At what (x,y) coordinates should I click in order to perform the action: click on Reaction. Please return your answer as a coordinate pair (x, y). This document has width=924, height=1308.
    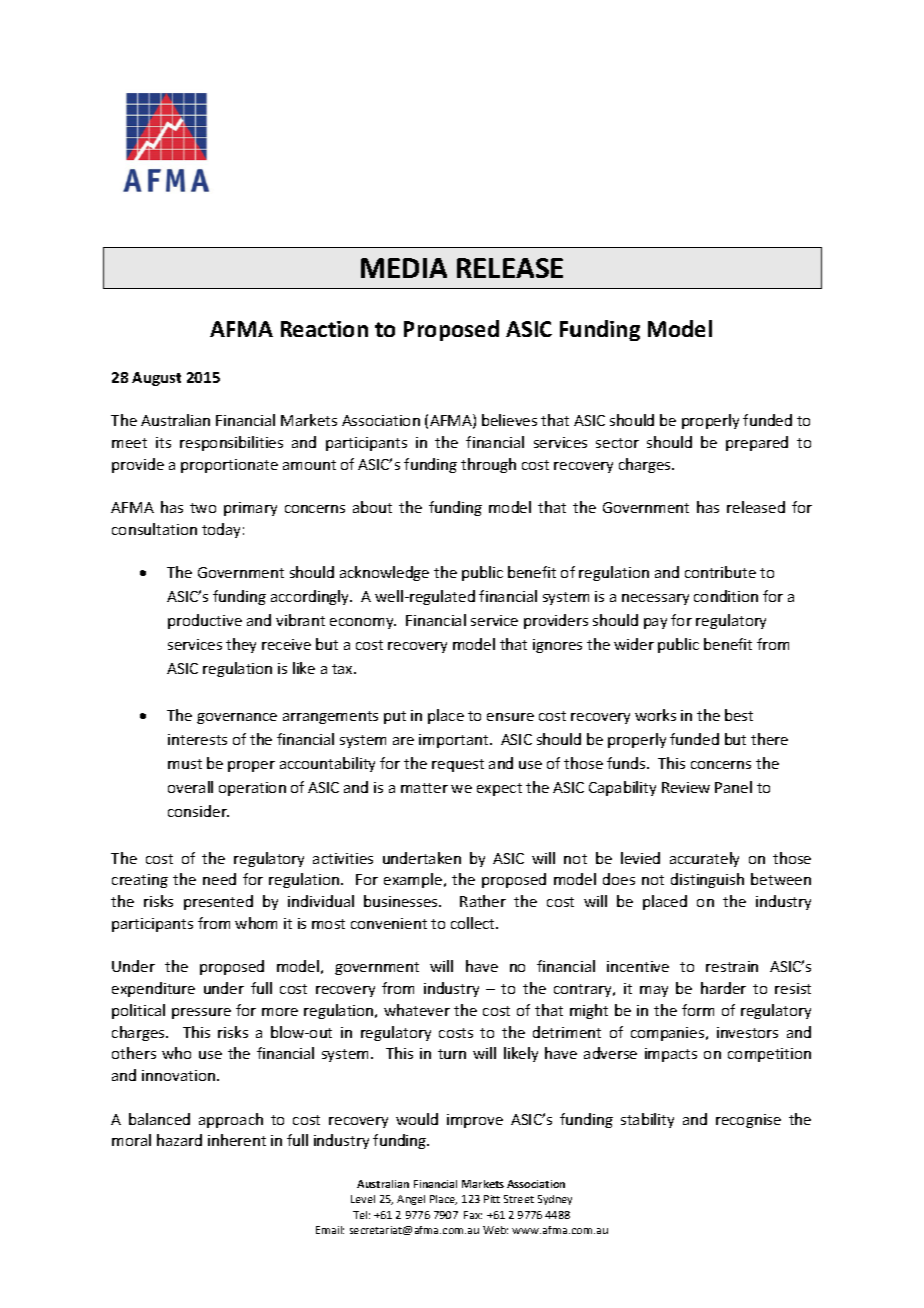
    Looking at the image, I should click on (324, 329).
